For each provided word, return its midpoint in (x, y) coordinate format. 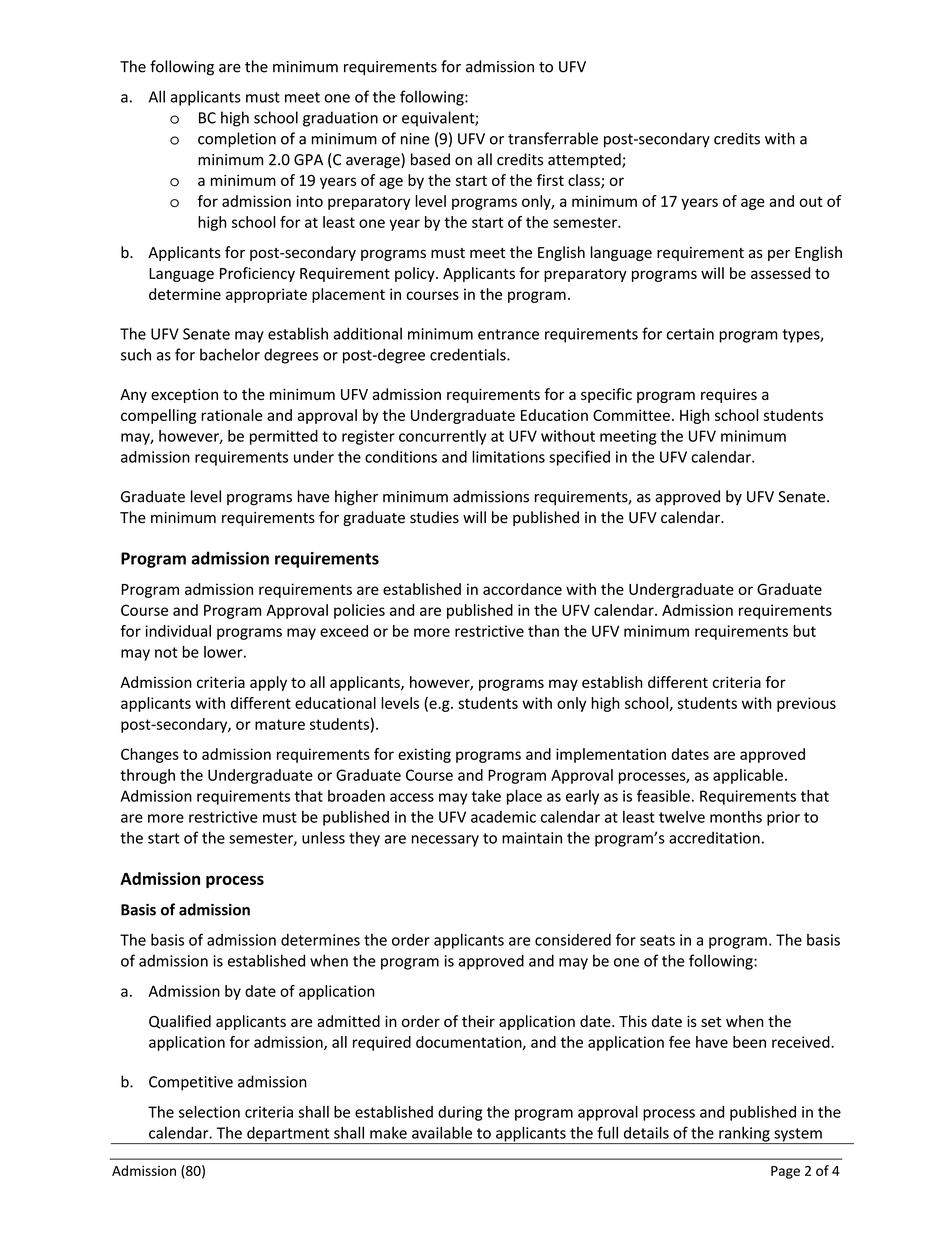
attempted (585, 160)
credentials (469, 354)
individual (178, 631)
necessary (445, 841)
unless (323, 837)
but (804, 631)
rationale (231, 415)
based (430, 159)
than (543, 631)
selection (209, 1112)
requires (729, 396)
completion (237, 140)
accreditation (714, 838)
